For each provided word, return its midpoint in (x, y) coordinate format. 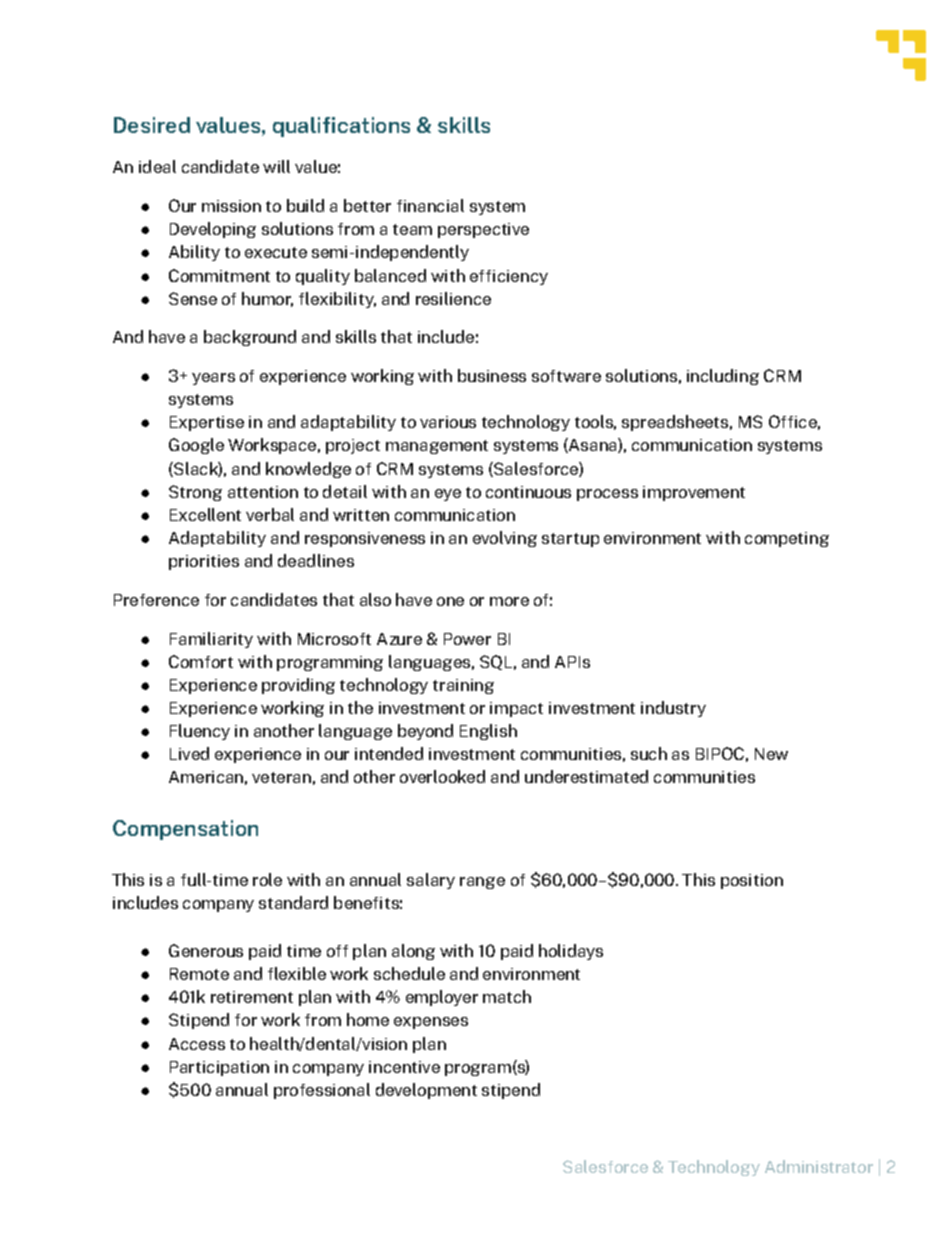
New (771, 754)
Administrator (819, 1166)
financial (430, 205)
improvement (694, 493)
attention (263, 492)
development (426, 1091)
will (276, 166)
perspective (483, 230)
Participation (219, 1068)
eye (448, 495)
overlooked (442, 776)
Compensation (185, 830)
